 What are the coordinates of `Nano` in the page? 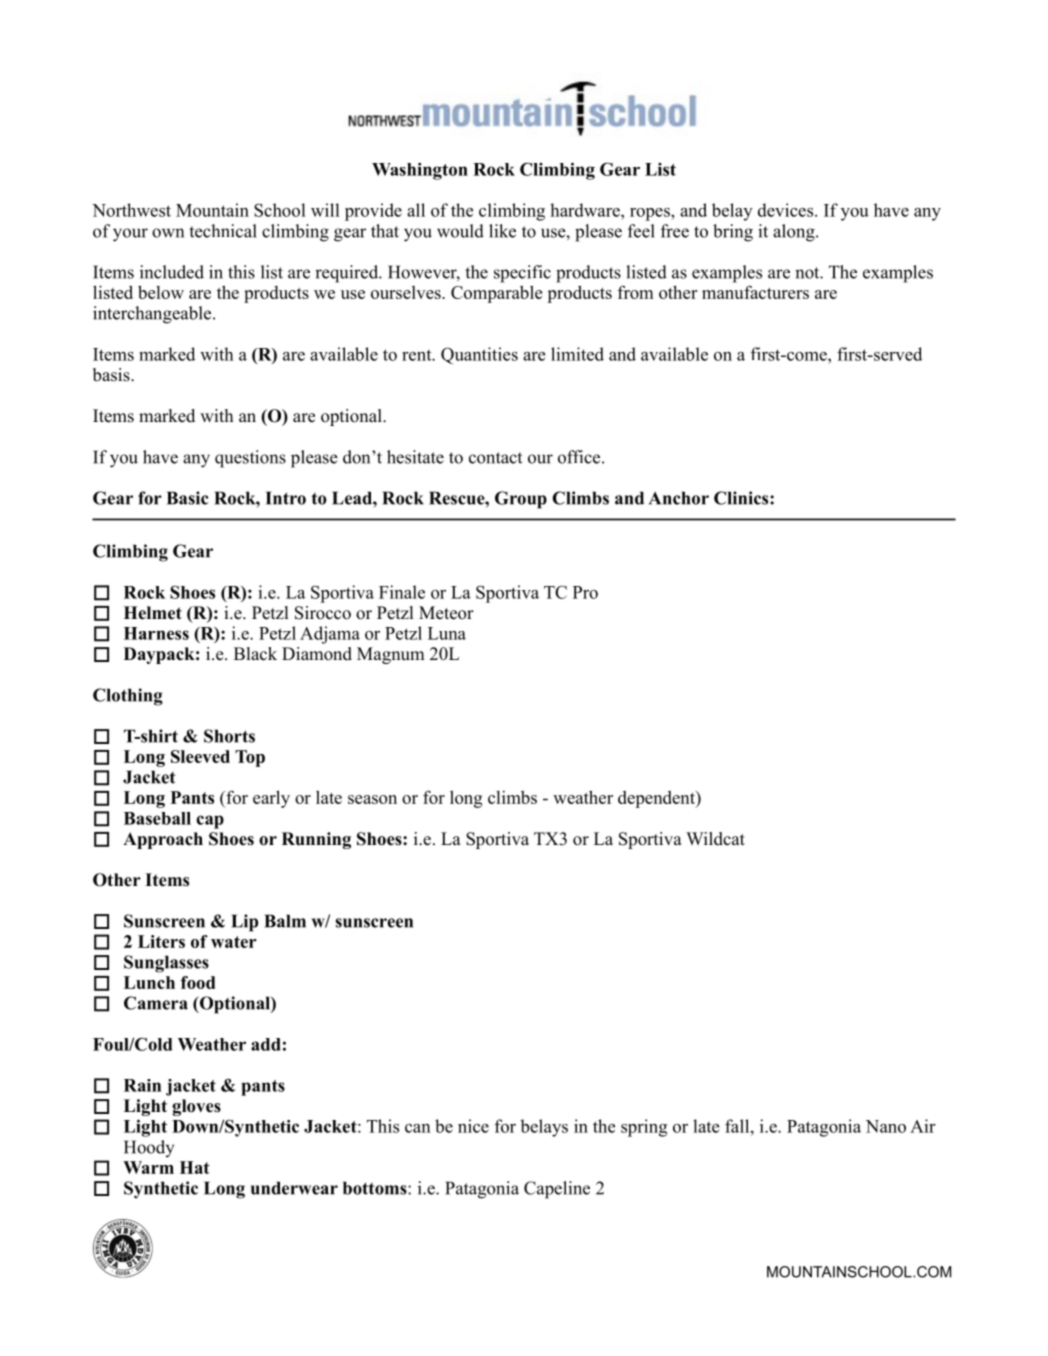 It's located at (886, 1126).
